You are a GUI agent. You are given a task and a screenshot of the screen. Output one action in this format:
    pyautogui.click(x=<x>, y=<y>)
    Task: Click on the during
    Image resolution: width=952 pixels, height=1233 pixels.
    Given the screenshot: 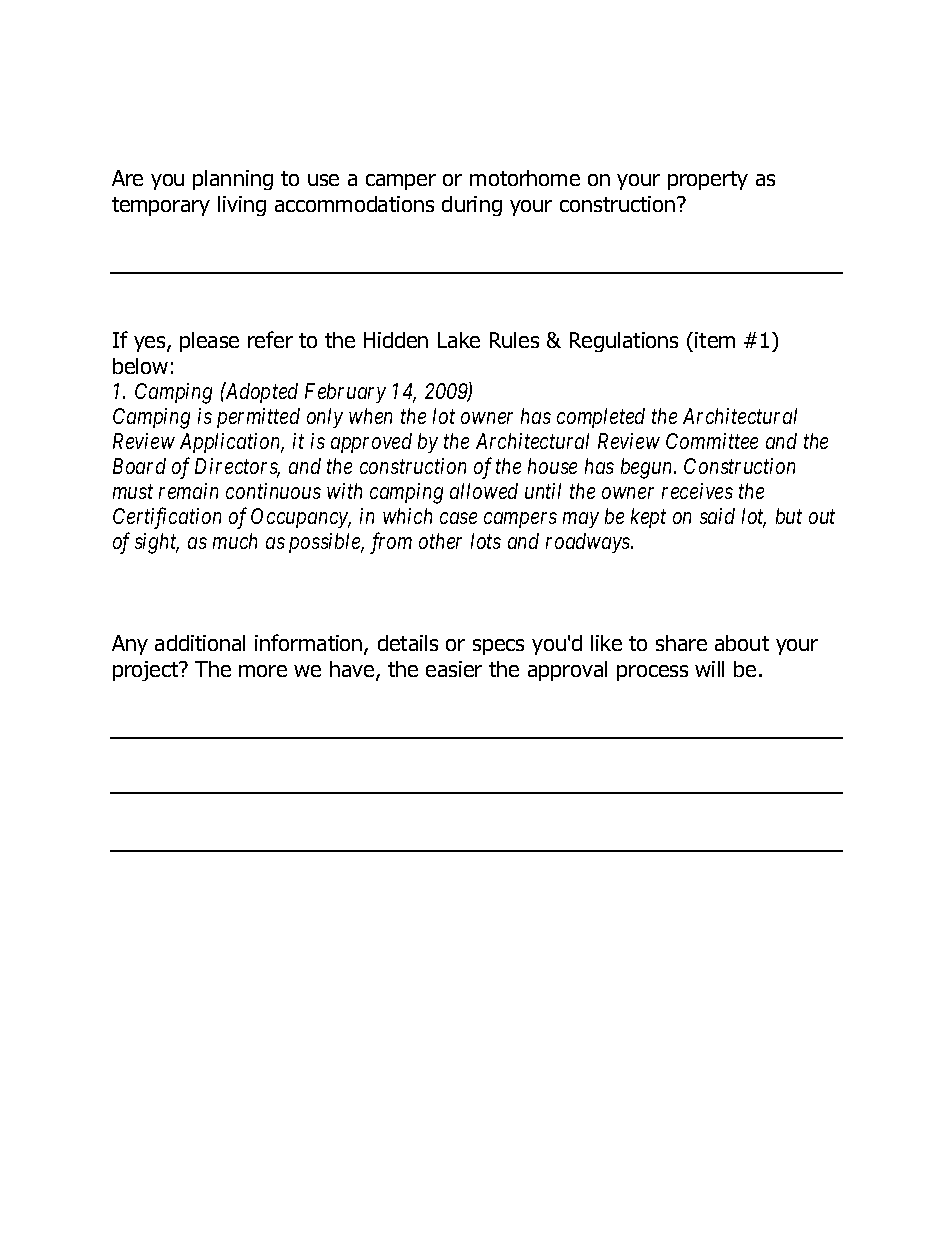 What is the action you would take?
    pyautogui.click(x=472, y=206)
